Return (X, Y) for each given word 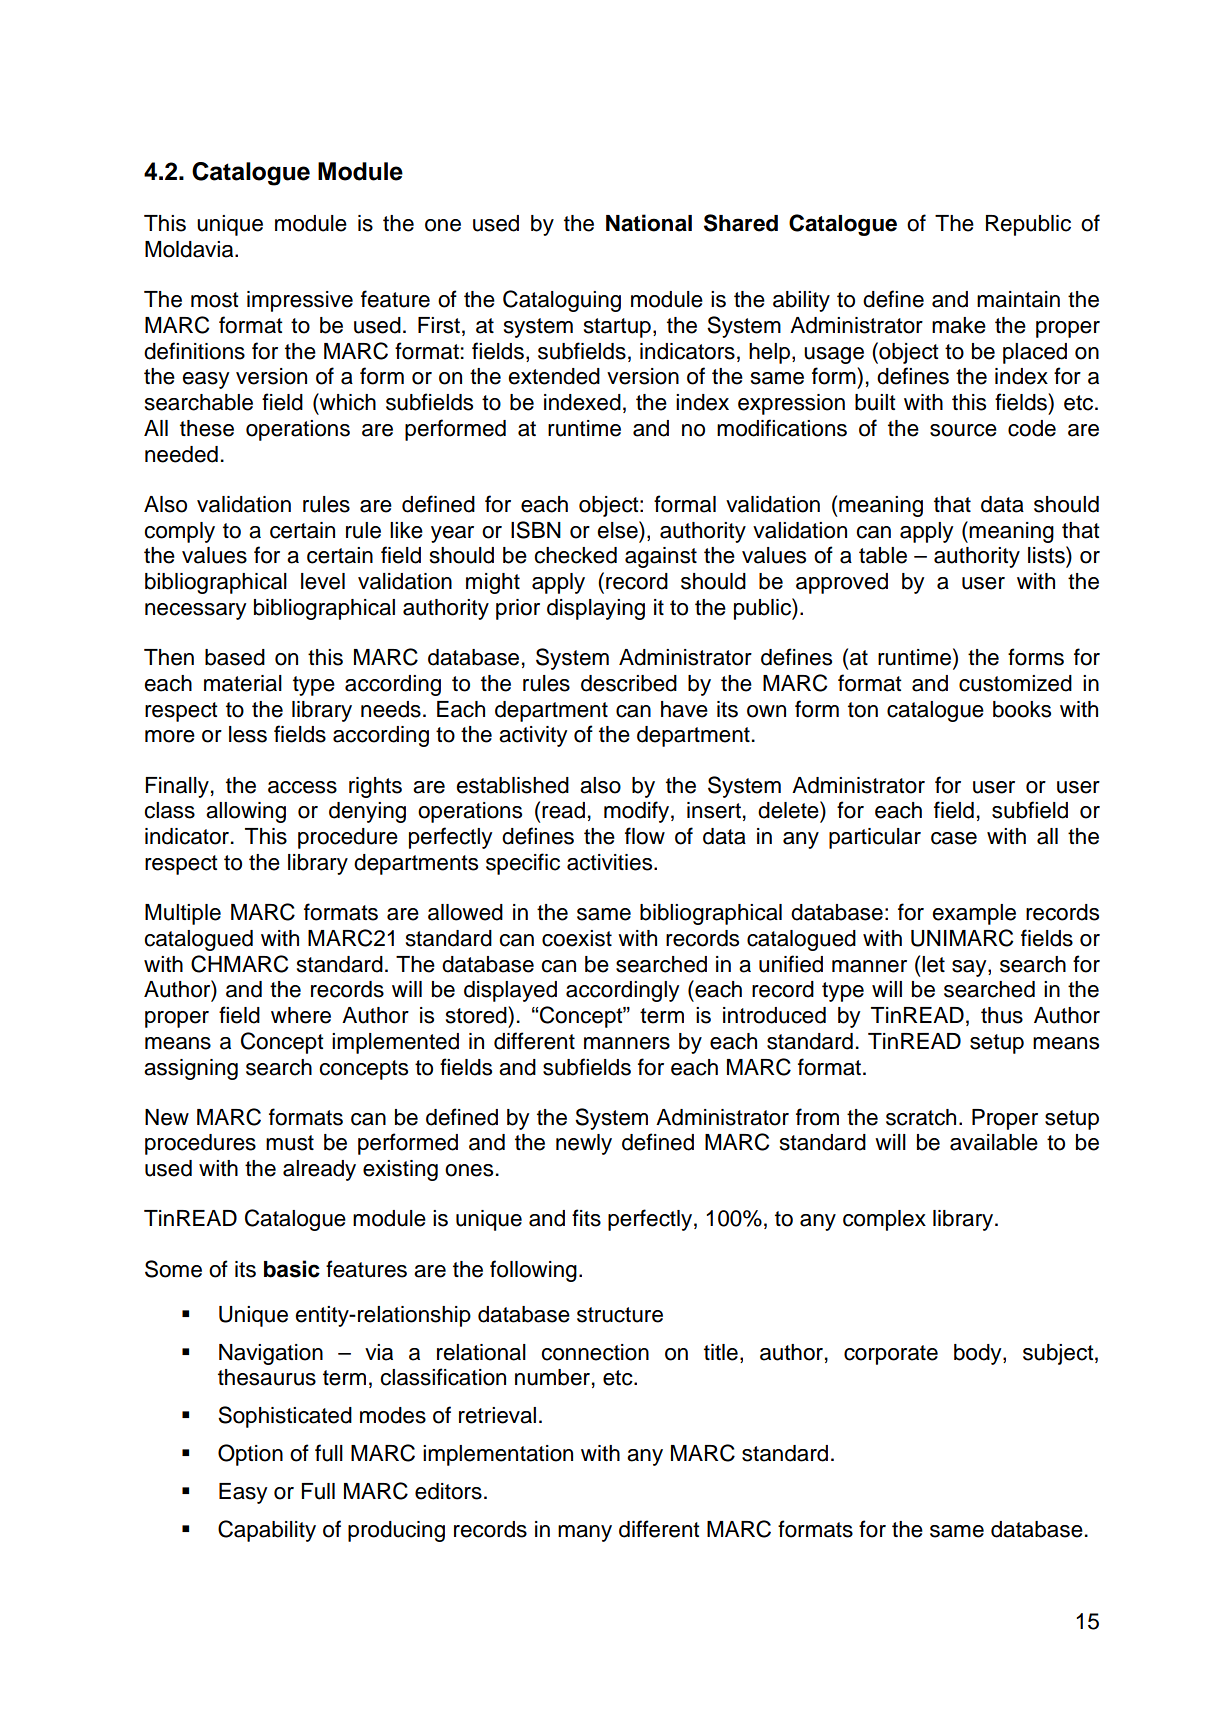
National (649, 223)
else (618, 530)
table (883, 555)
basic (292, 1269)
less (248, 734)
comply (179, 532)
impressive (300, 301)
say (970, 968)
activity (533, 736)
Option (250, 1455)
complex (884, 1220)
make (959, 325)
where (301, 1015)
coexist (577, 938)
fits (586, 1218)
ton (863, 710)
